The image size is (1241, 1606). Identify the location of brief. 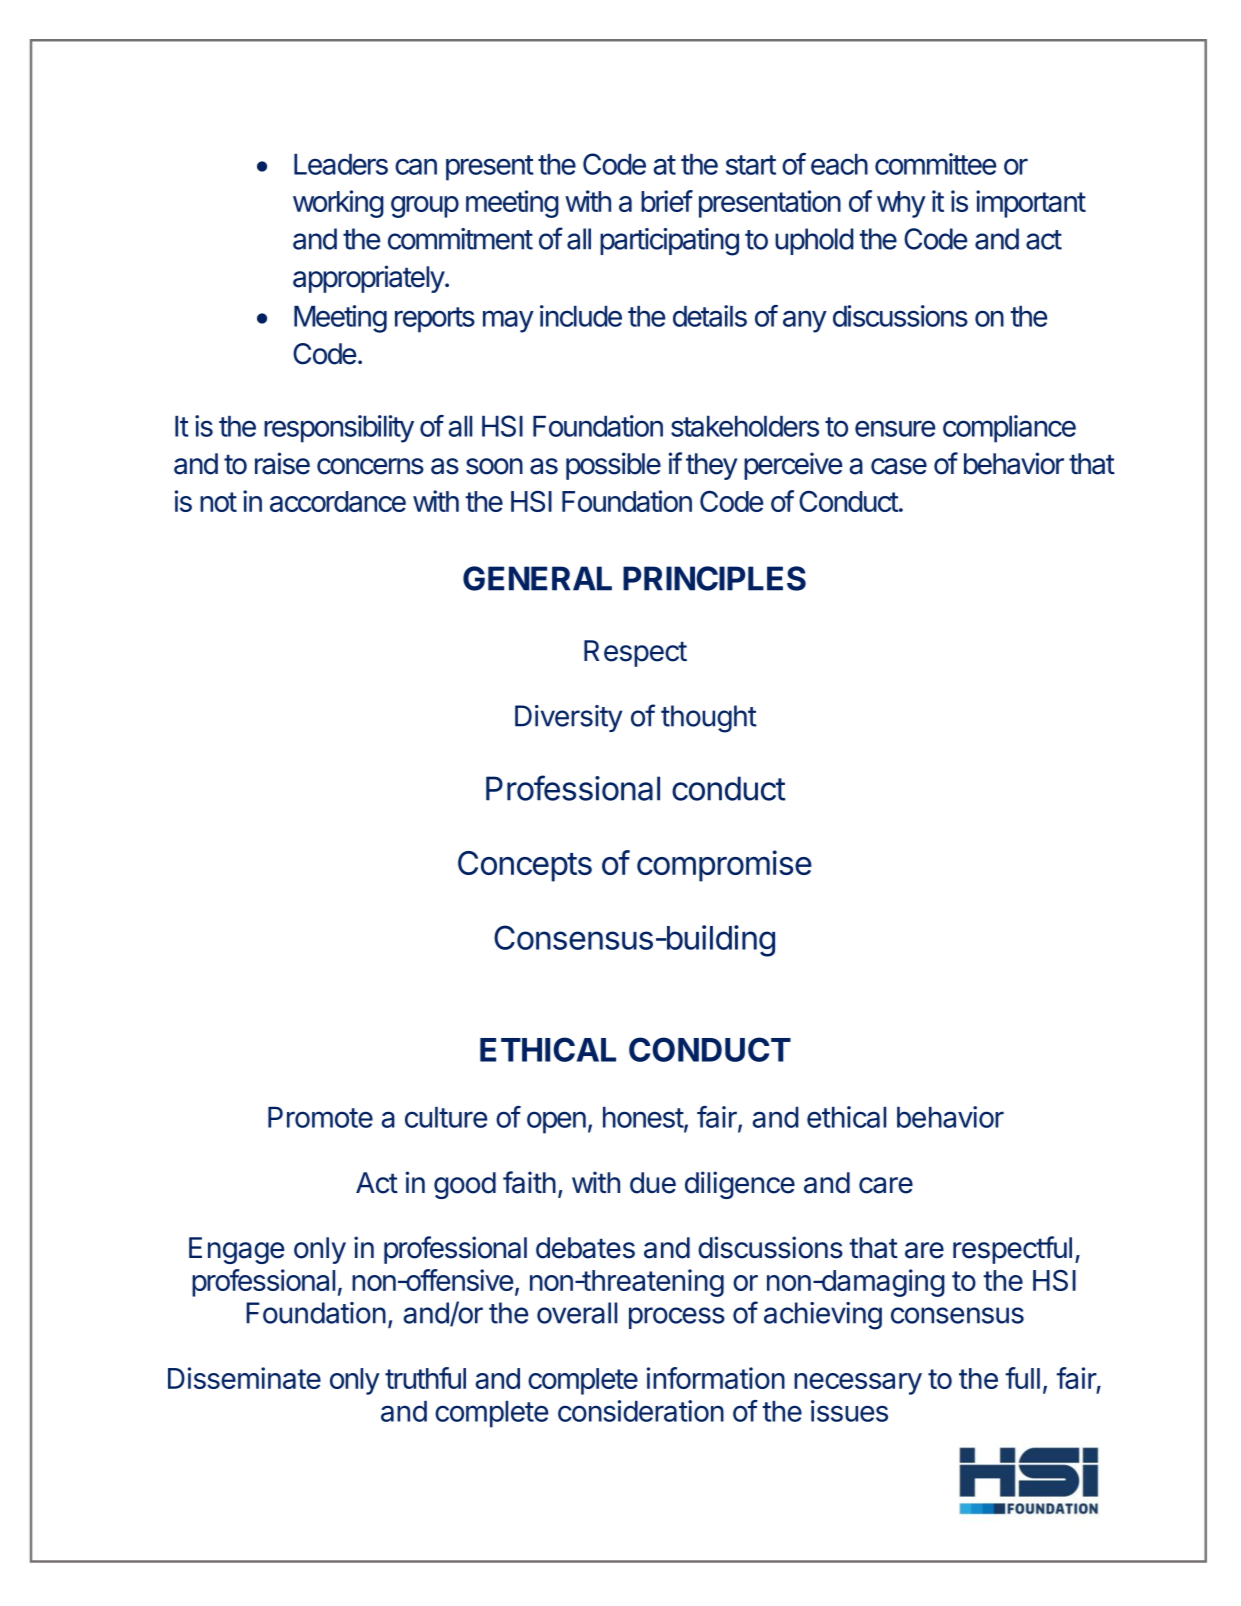
(667, 201).
